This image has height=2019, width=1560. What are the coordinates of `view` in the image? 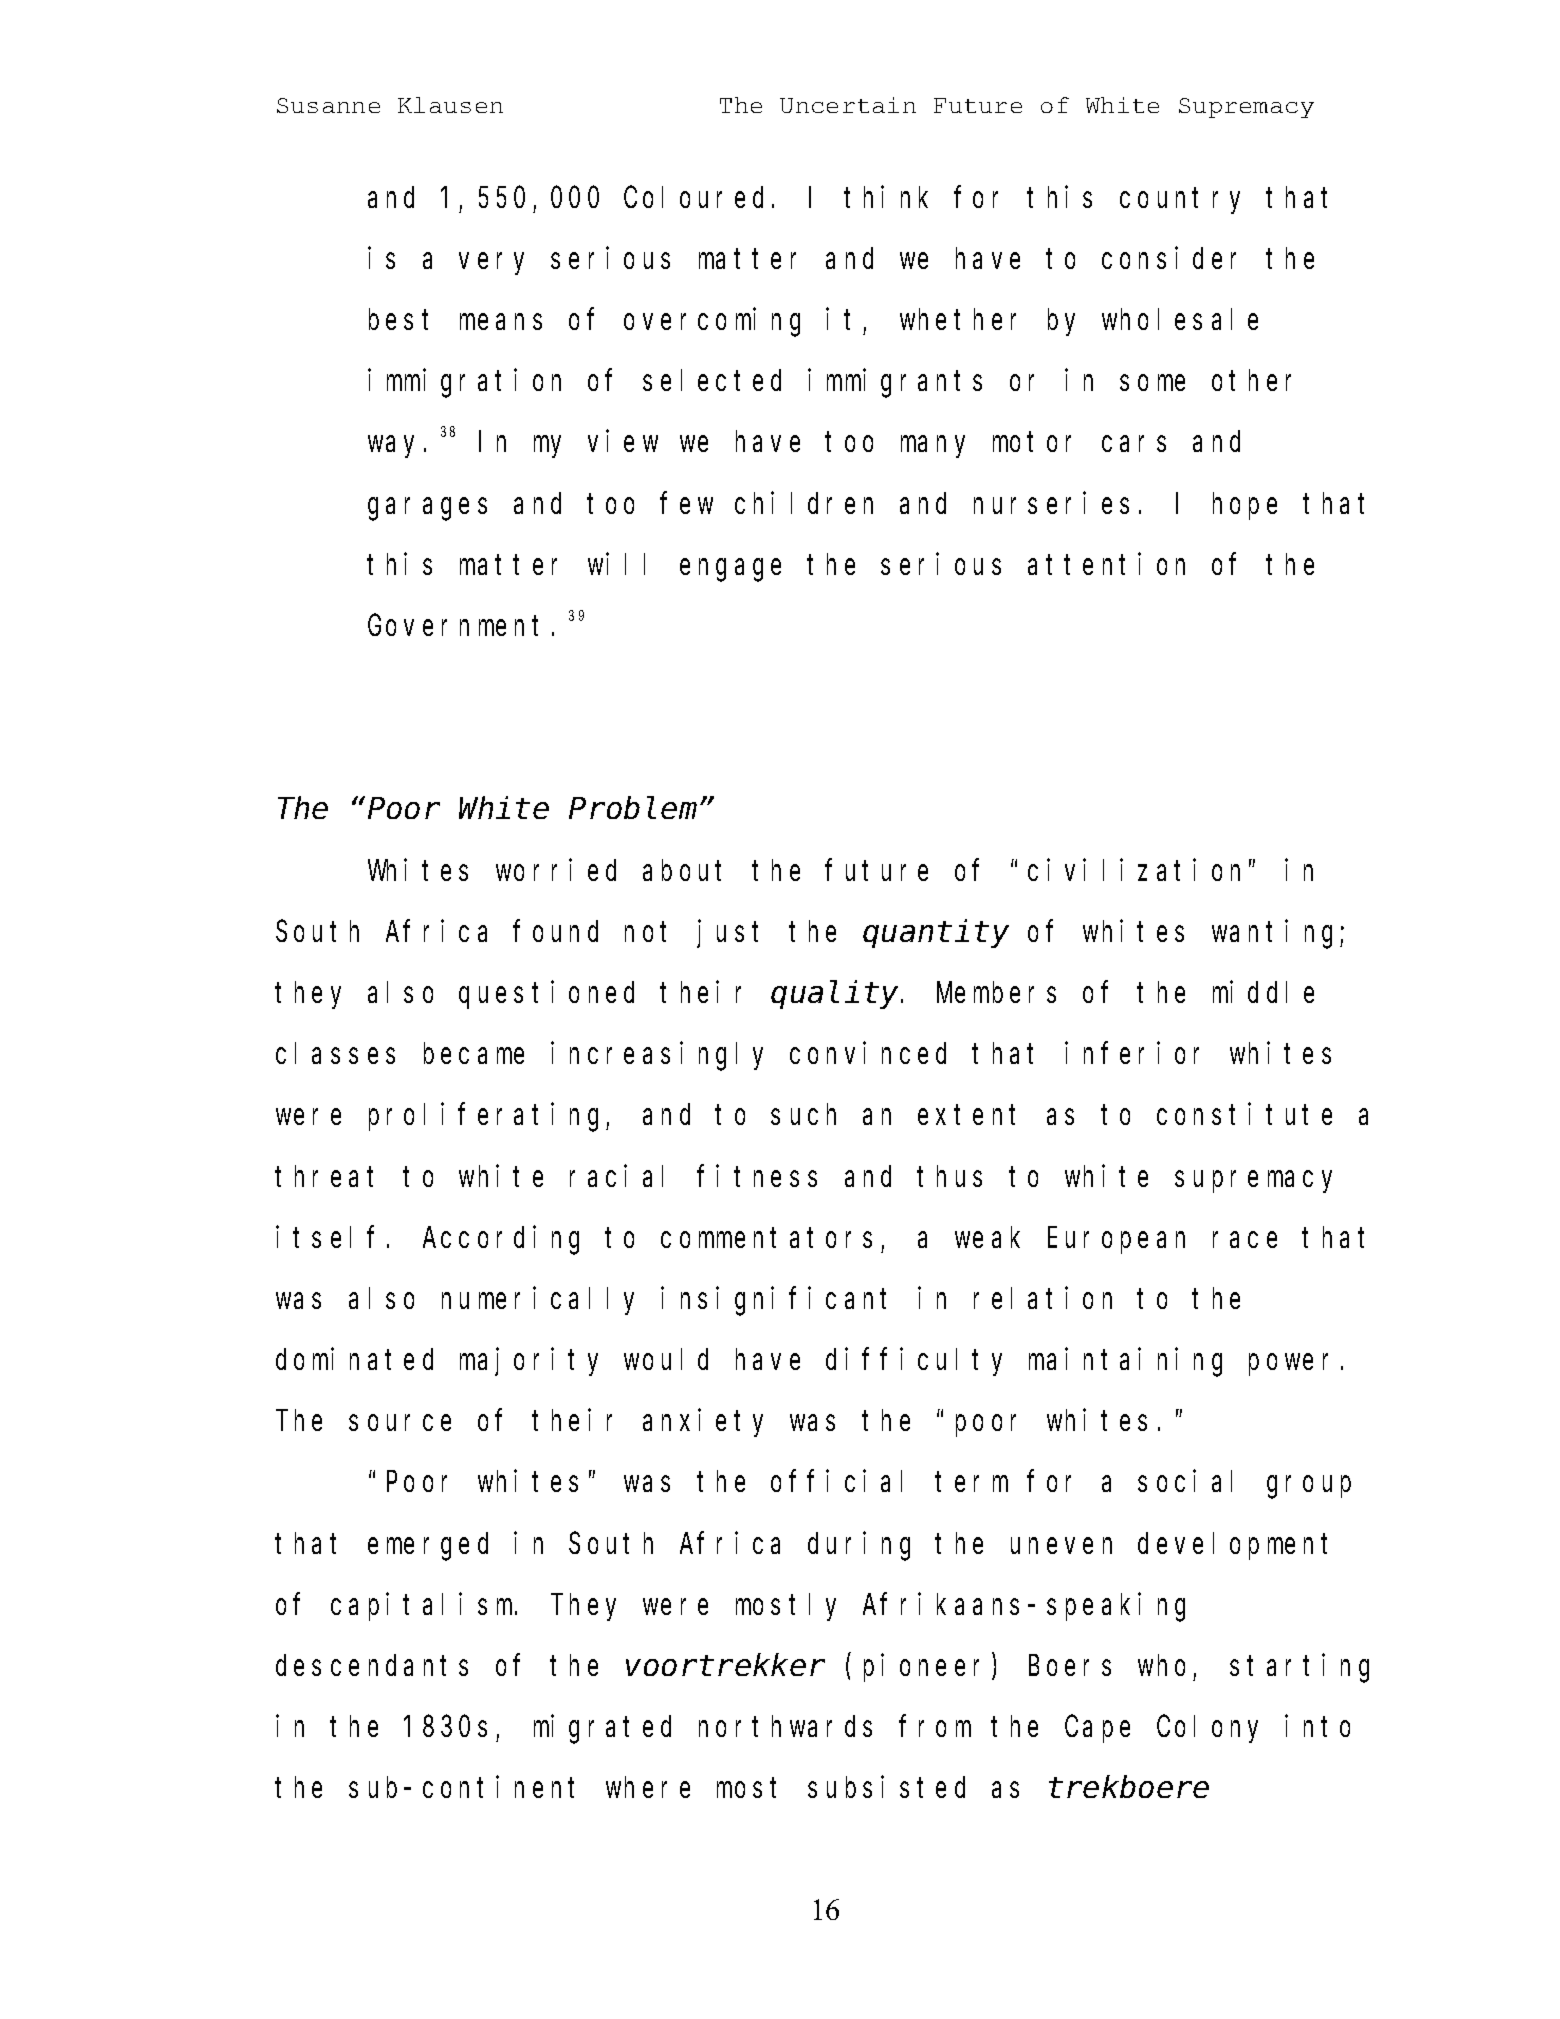 It's located at (623, 441).
